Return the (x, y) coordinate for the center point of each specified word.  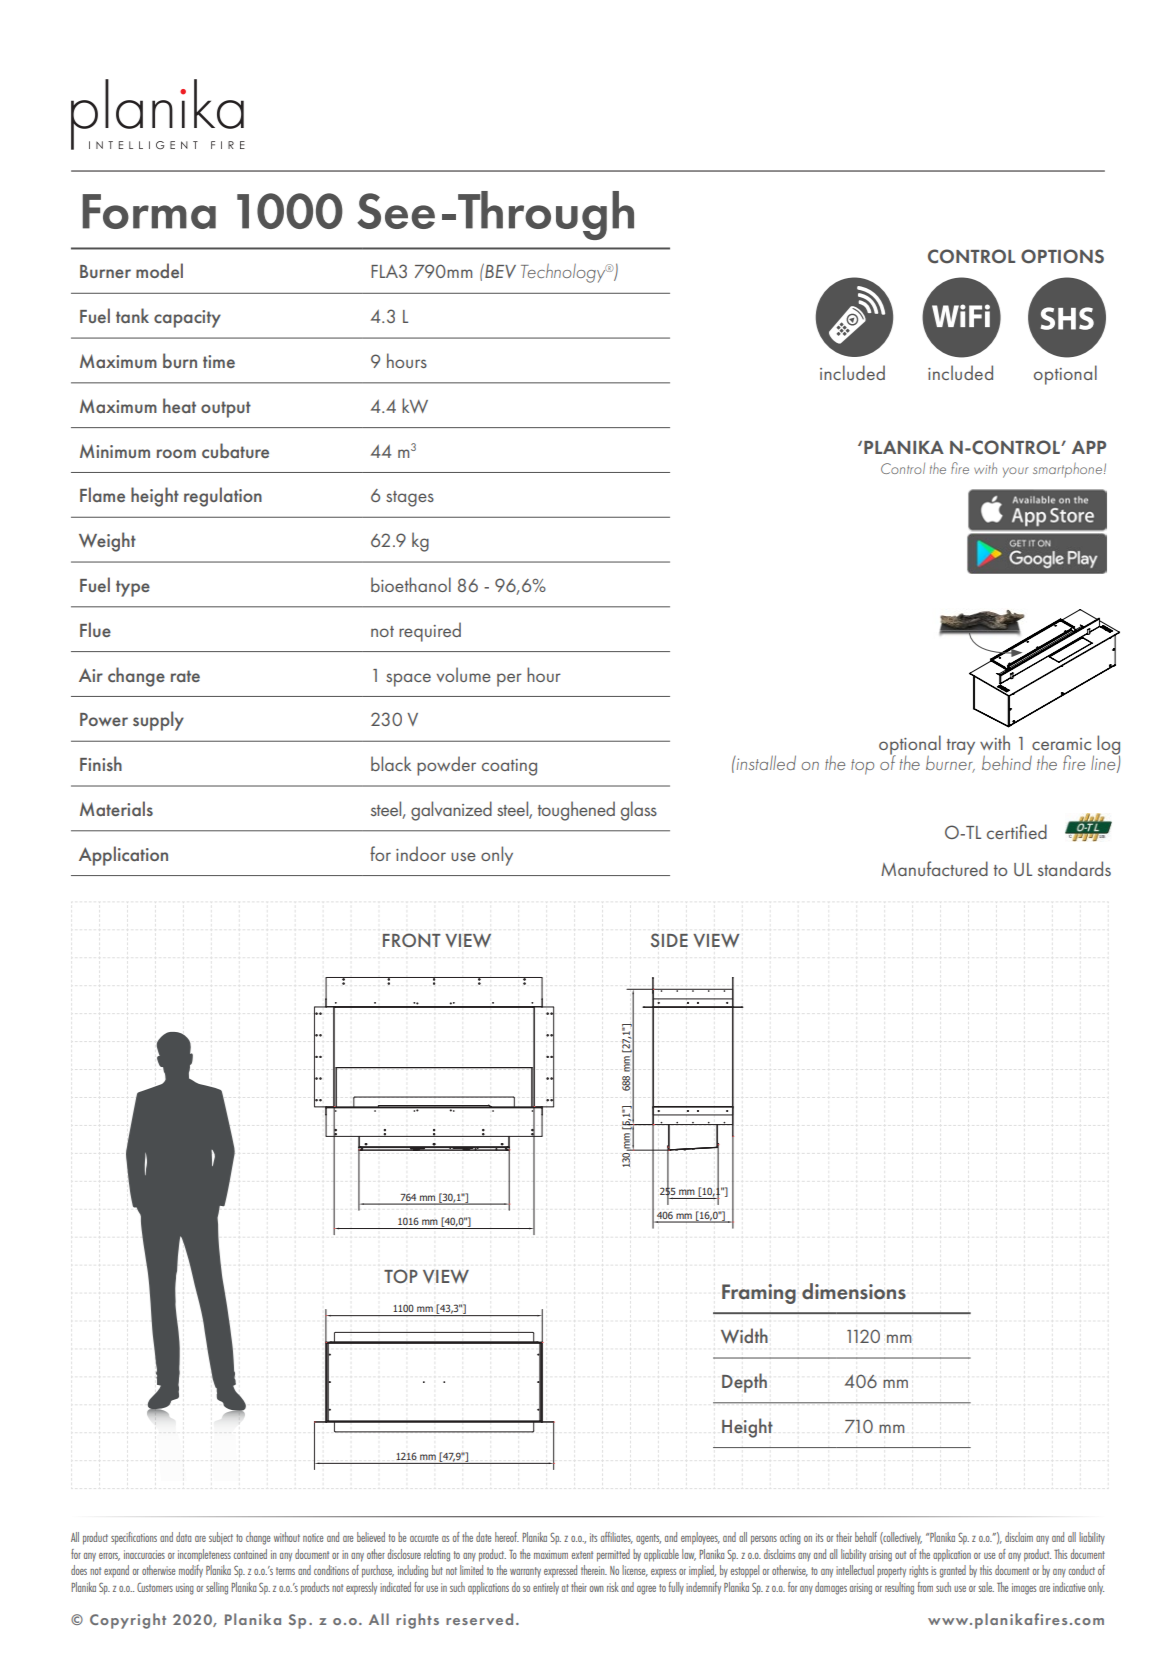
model (159, 270)
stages (410, 499)
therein (594, 1570)
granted (953, 1571)
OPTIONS (1062, 256)
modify (191, 1571)
